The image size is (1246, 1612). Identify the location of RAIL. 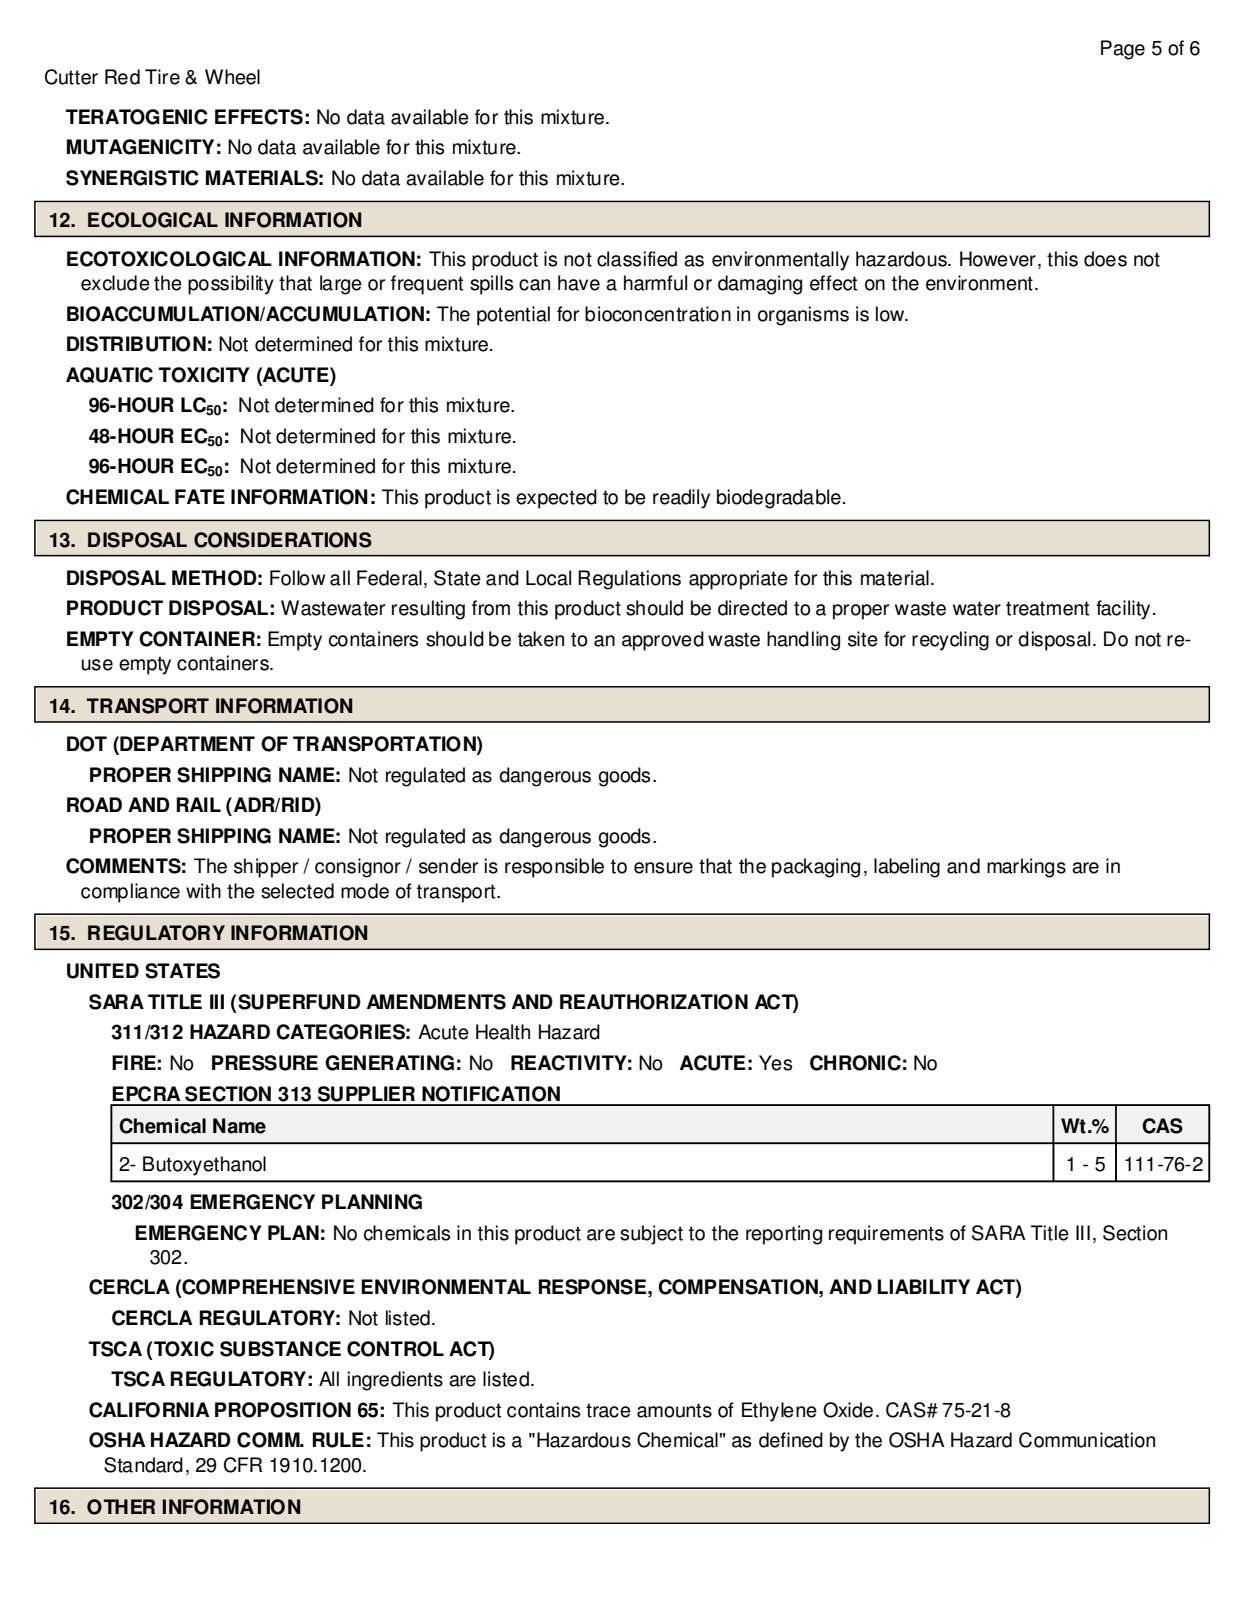
(198, 804).
